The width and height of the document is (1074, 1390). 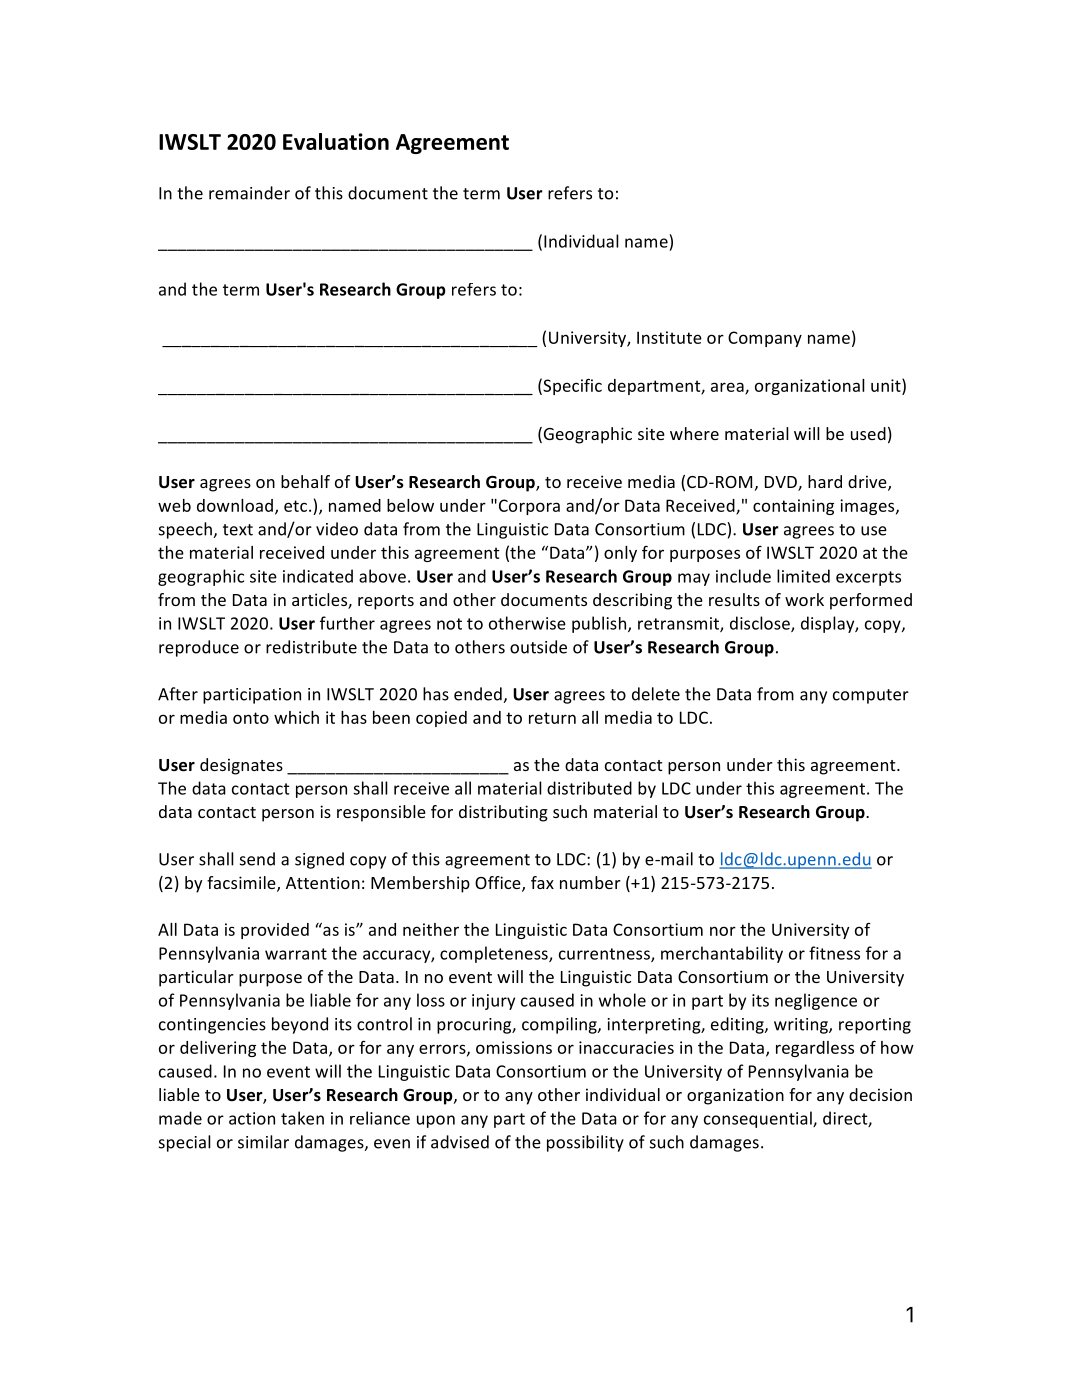 What do you see at coordinates (761, 624) in the document?
I see `disclose` at bounding box center [761, 624].
